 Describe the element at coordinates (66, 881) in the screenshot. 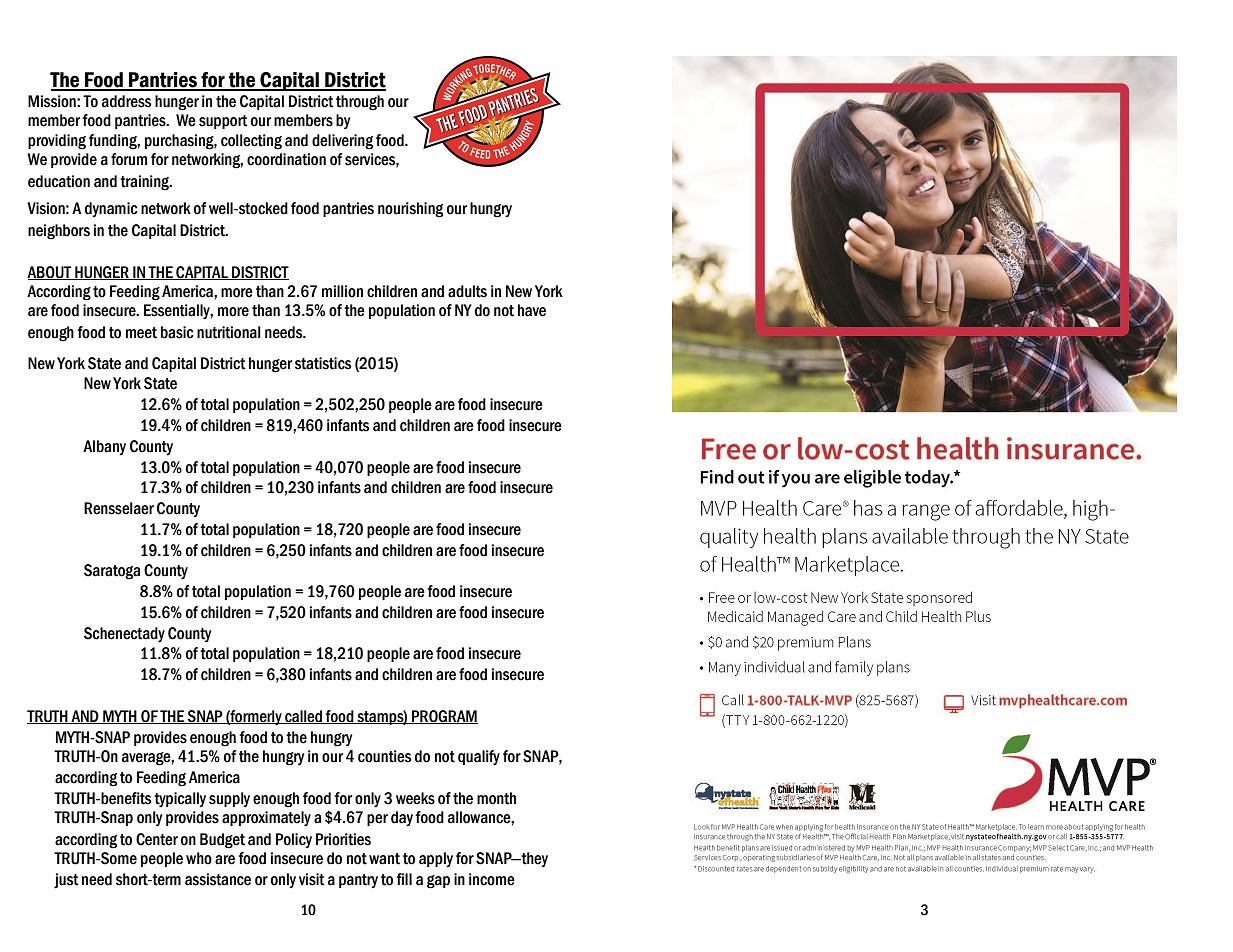

I see `just` at that location.
